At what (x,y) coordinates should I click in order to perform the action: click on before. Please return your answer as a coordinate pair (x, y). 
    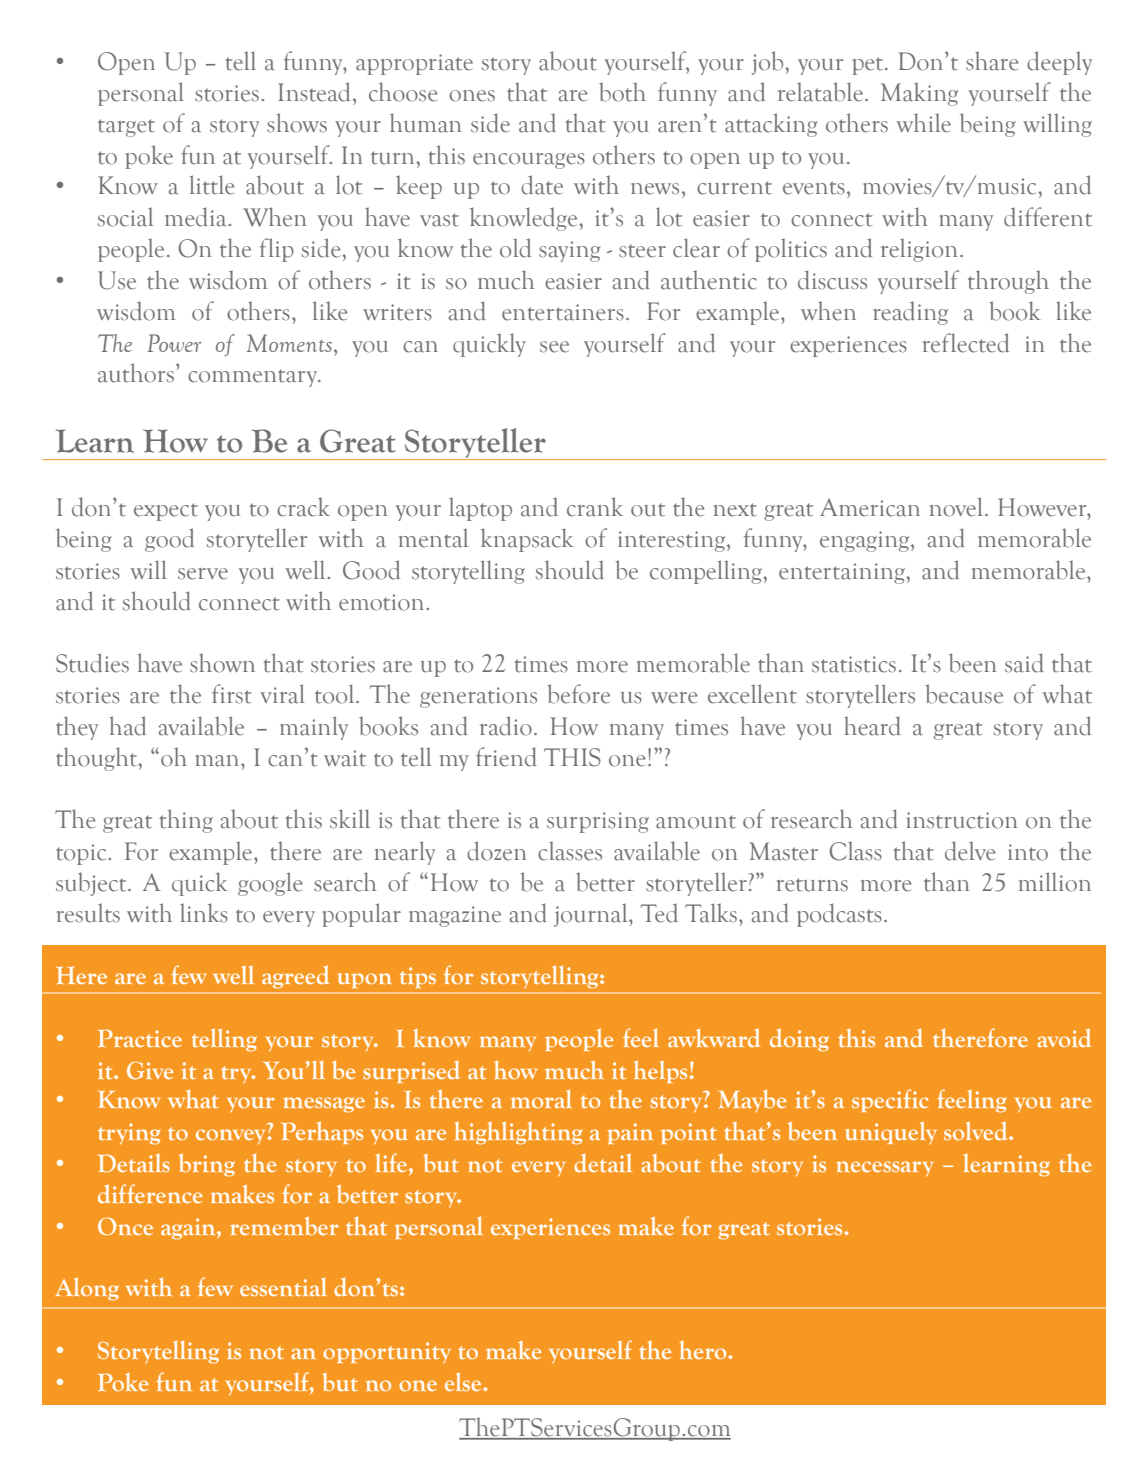
    Looking at the image, I should click on (578, 694).
